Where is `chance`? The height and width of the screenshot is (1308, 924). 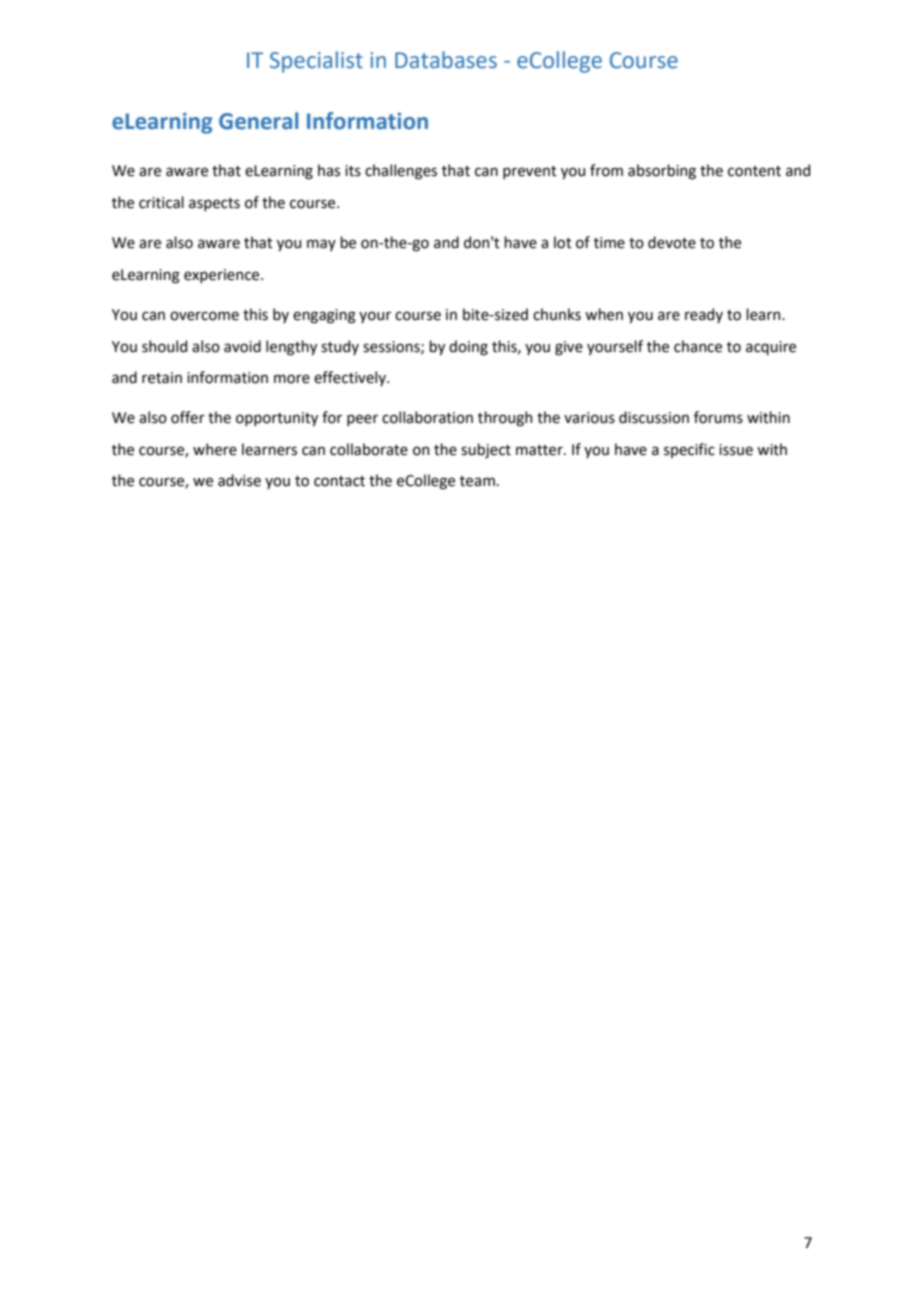
chance is located at coordinates (698, 346).
